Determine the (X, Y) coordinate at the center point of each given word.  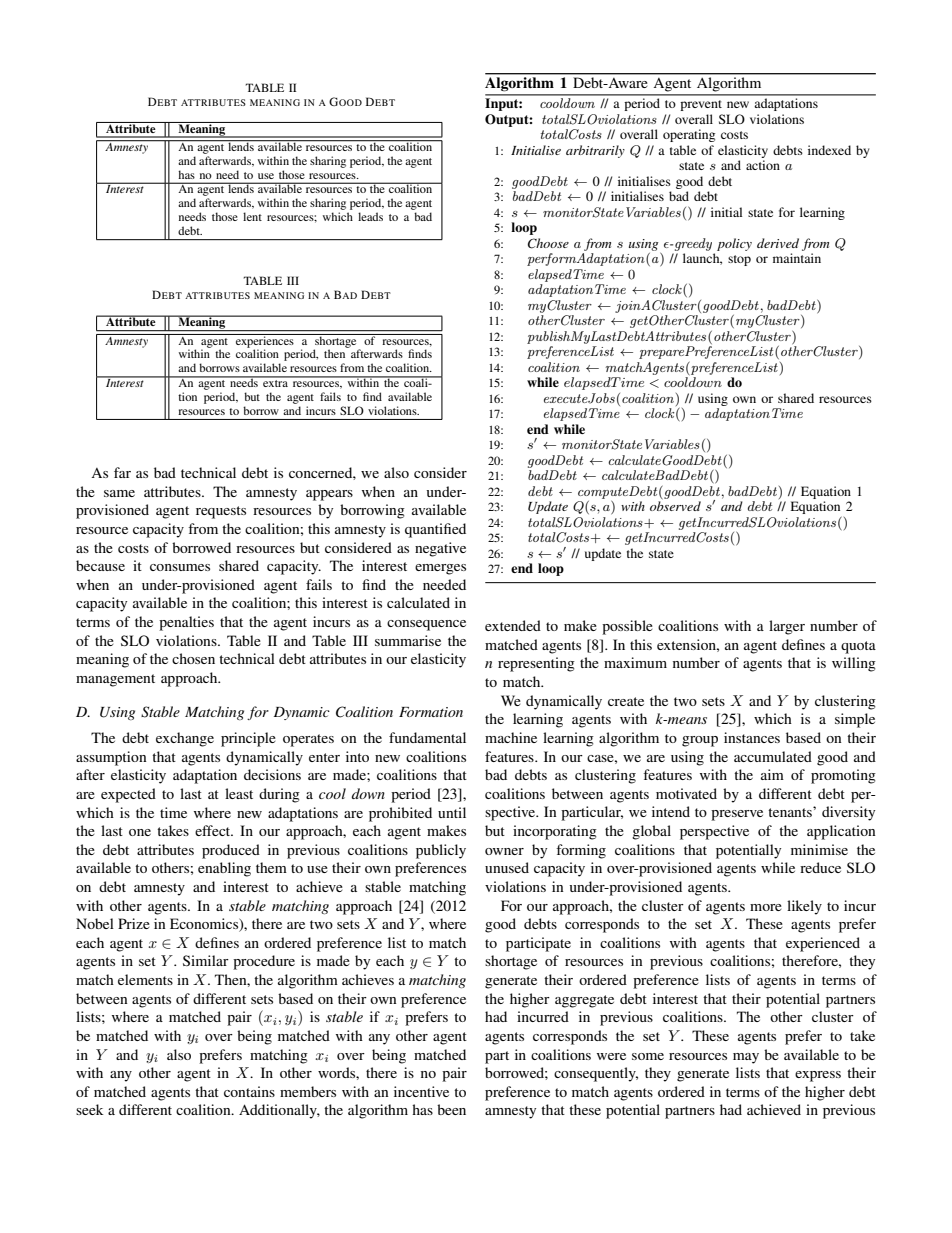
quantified (435, 530)
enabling (224, 869)
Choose (548, 243)
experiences (265, 342)
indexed (829, 150)
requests (221, 512)
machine (511, 737)
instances (752, 737)
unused (507, 867)
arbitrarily (595, 151)
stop (739, 260)
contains (249, 1091)
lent (252, 216)
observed (675, 506)
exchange (185, 739)
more (766, 907)
